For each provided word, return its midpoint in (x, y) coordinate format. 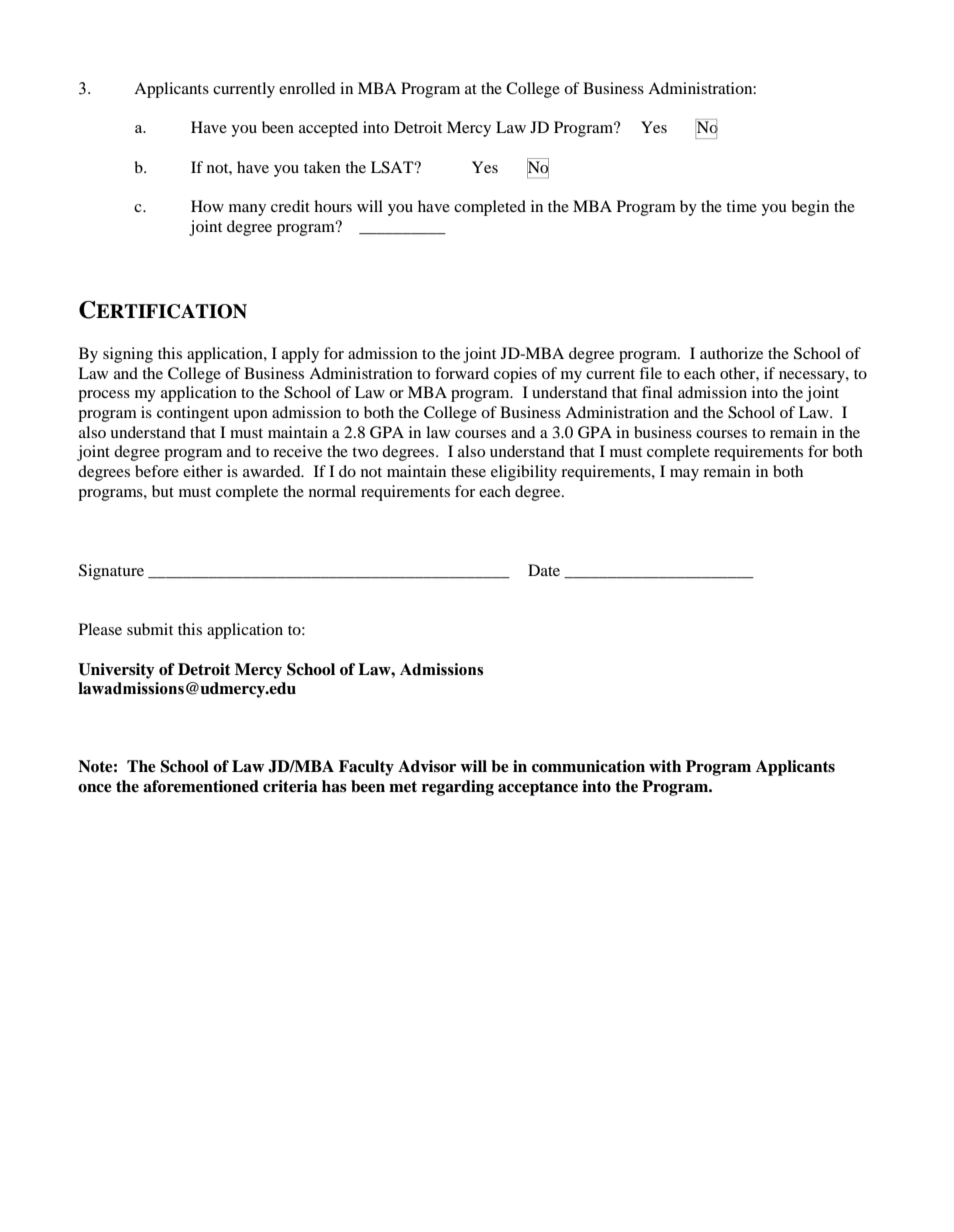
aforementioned (201, 786)
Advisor (427, 766)
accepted (328, 129)
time (741, 206)
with (665, 766)
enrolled (307, 88)
